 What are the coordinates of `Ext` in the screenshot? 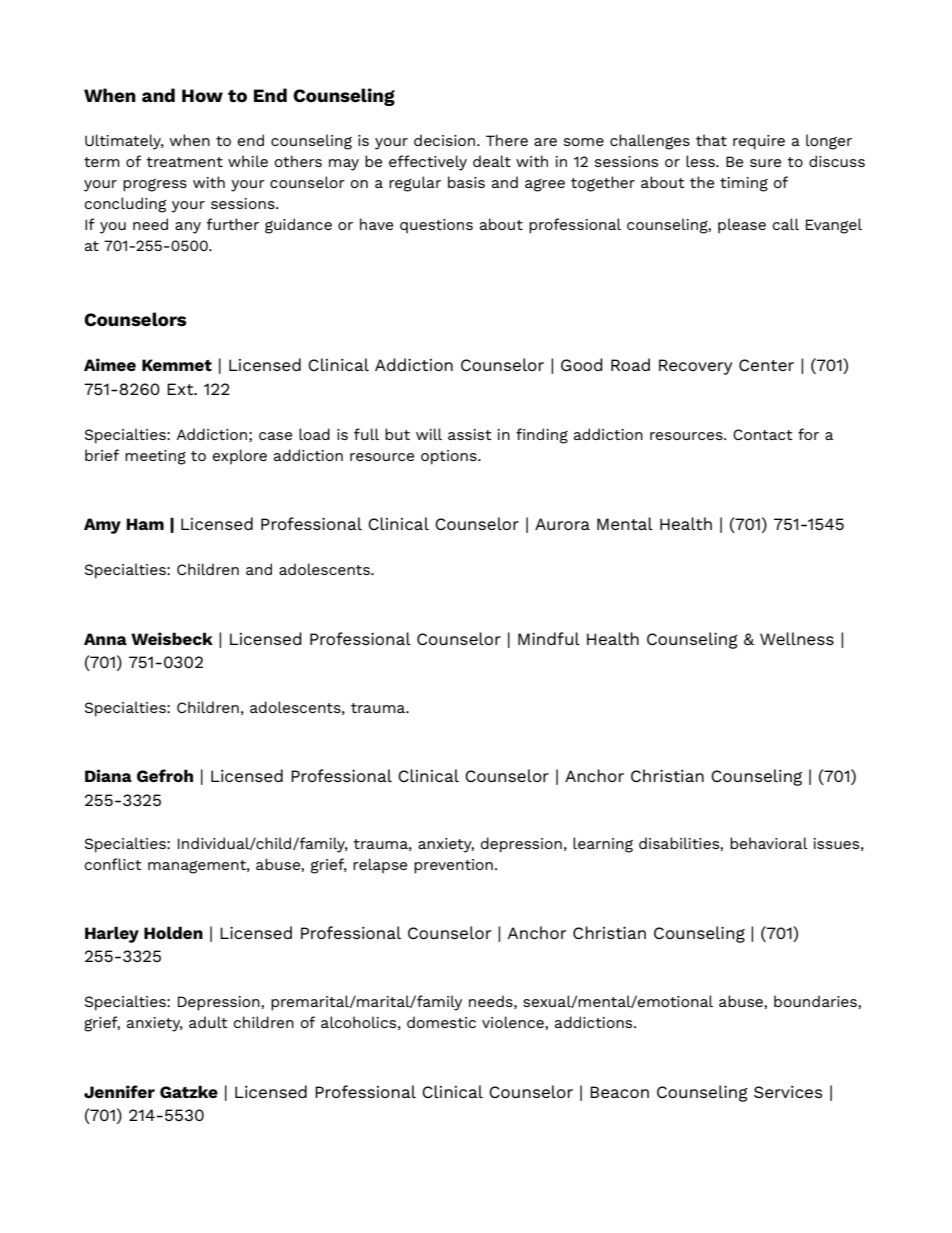 It's located at (181, 389).
